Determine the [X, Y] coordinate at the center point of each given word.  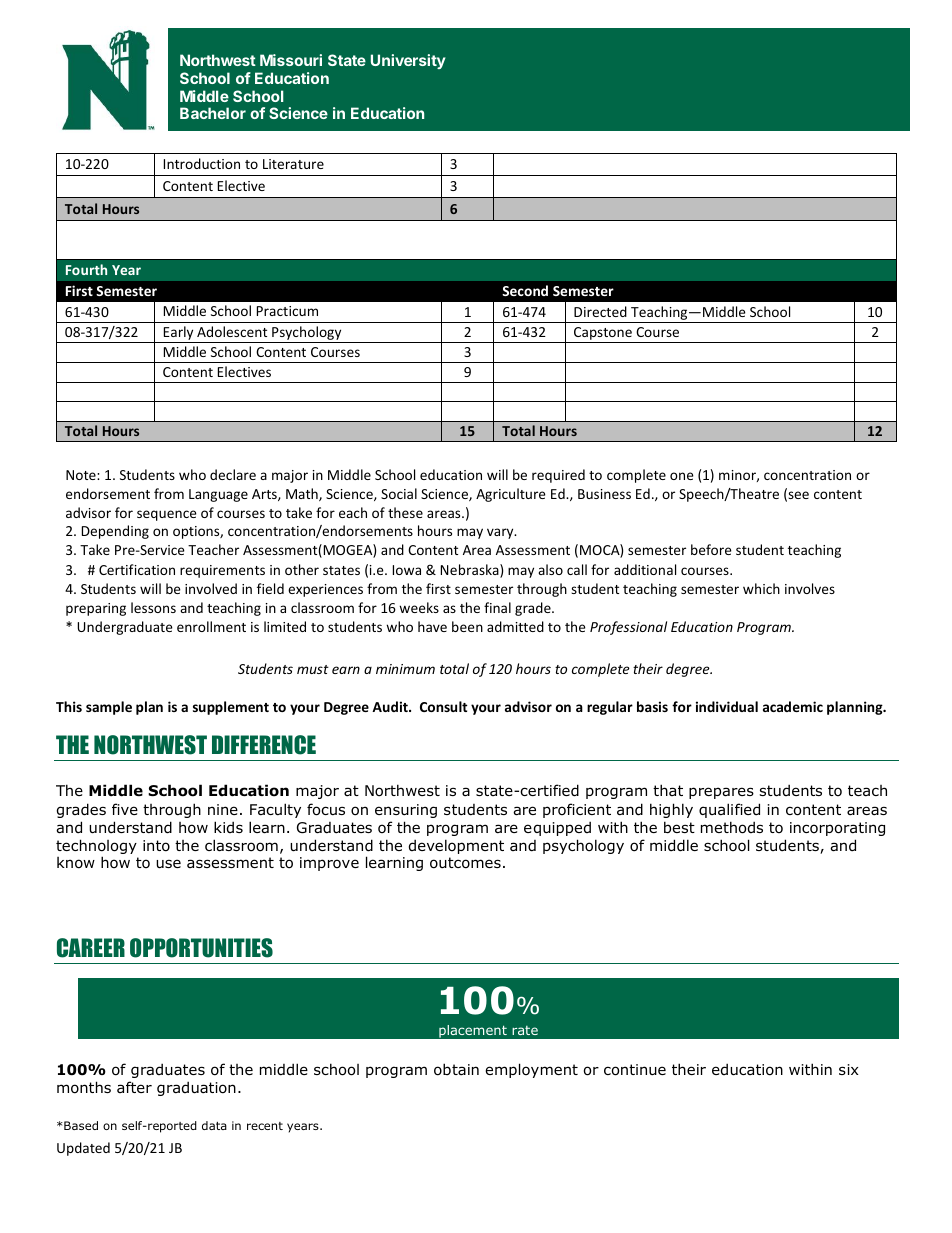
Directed [600, 311]
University [408, 61]
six [849, 1069]
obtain [456, 1069]
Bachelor [213, 113]
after [134, 1087]
